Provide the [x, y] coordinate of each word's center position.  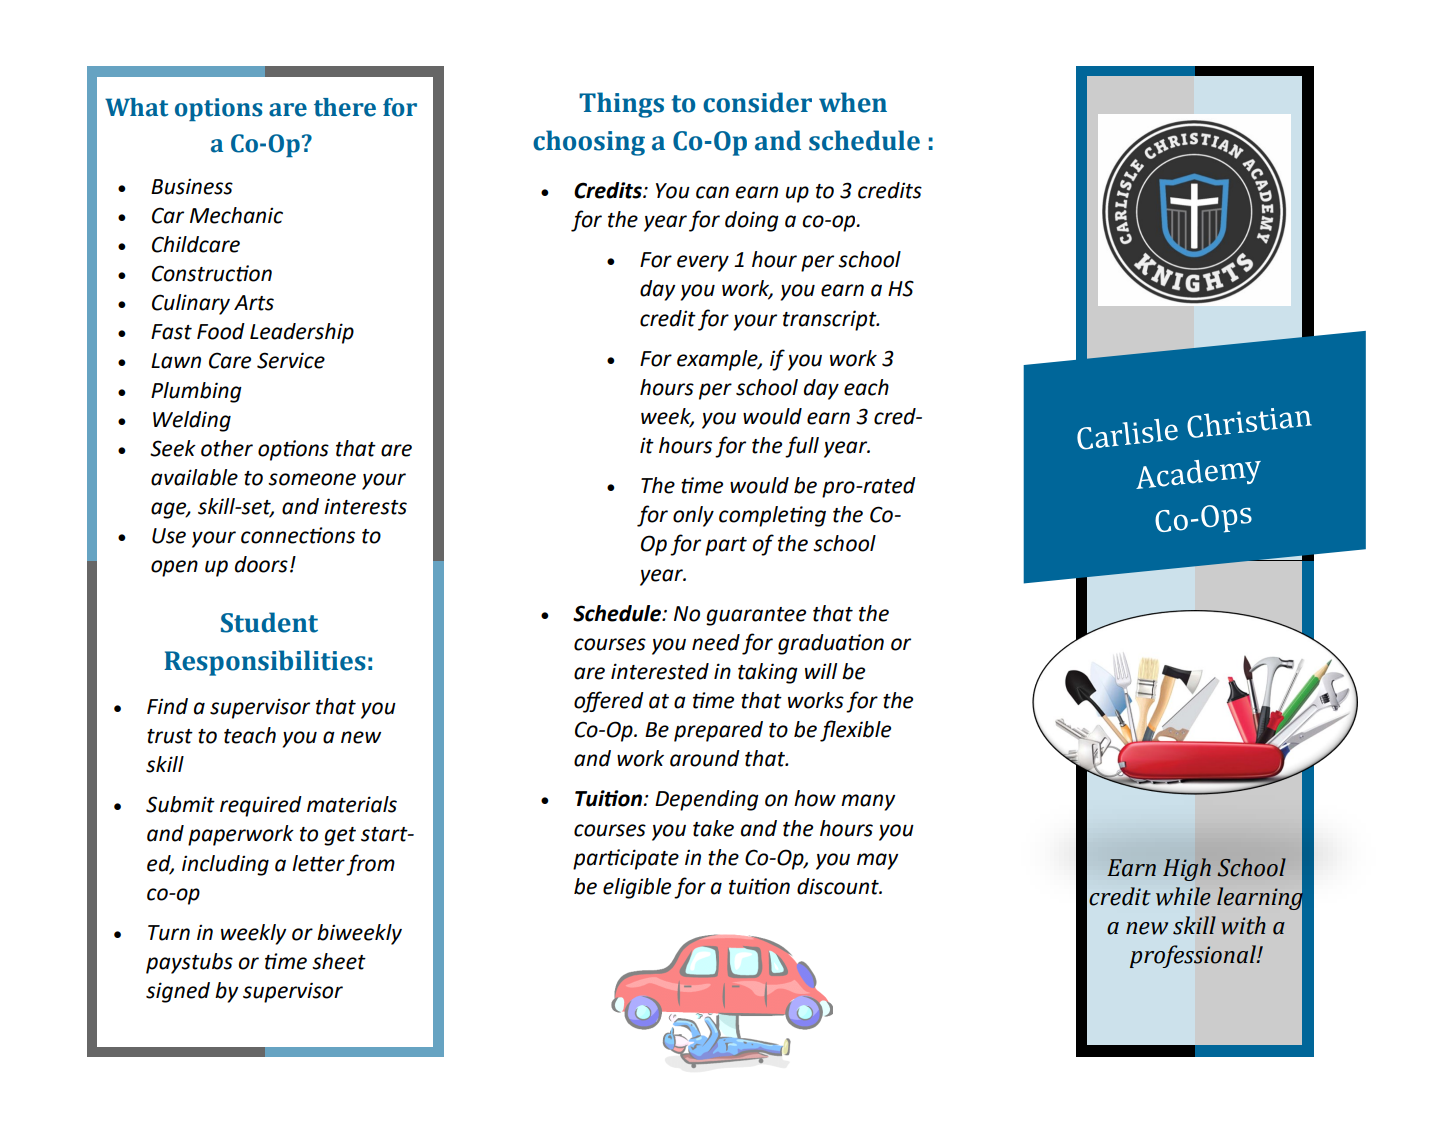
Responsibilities [265, 663]
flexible [855, 731]
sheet [339, 961]
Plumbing [196, 392]
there [345, 107]
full [802, 447]
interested [660, 671]
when [853, 102]
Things [621, 105]
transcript [831, 320]
